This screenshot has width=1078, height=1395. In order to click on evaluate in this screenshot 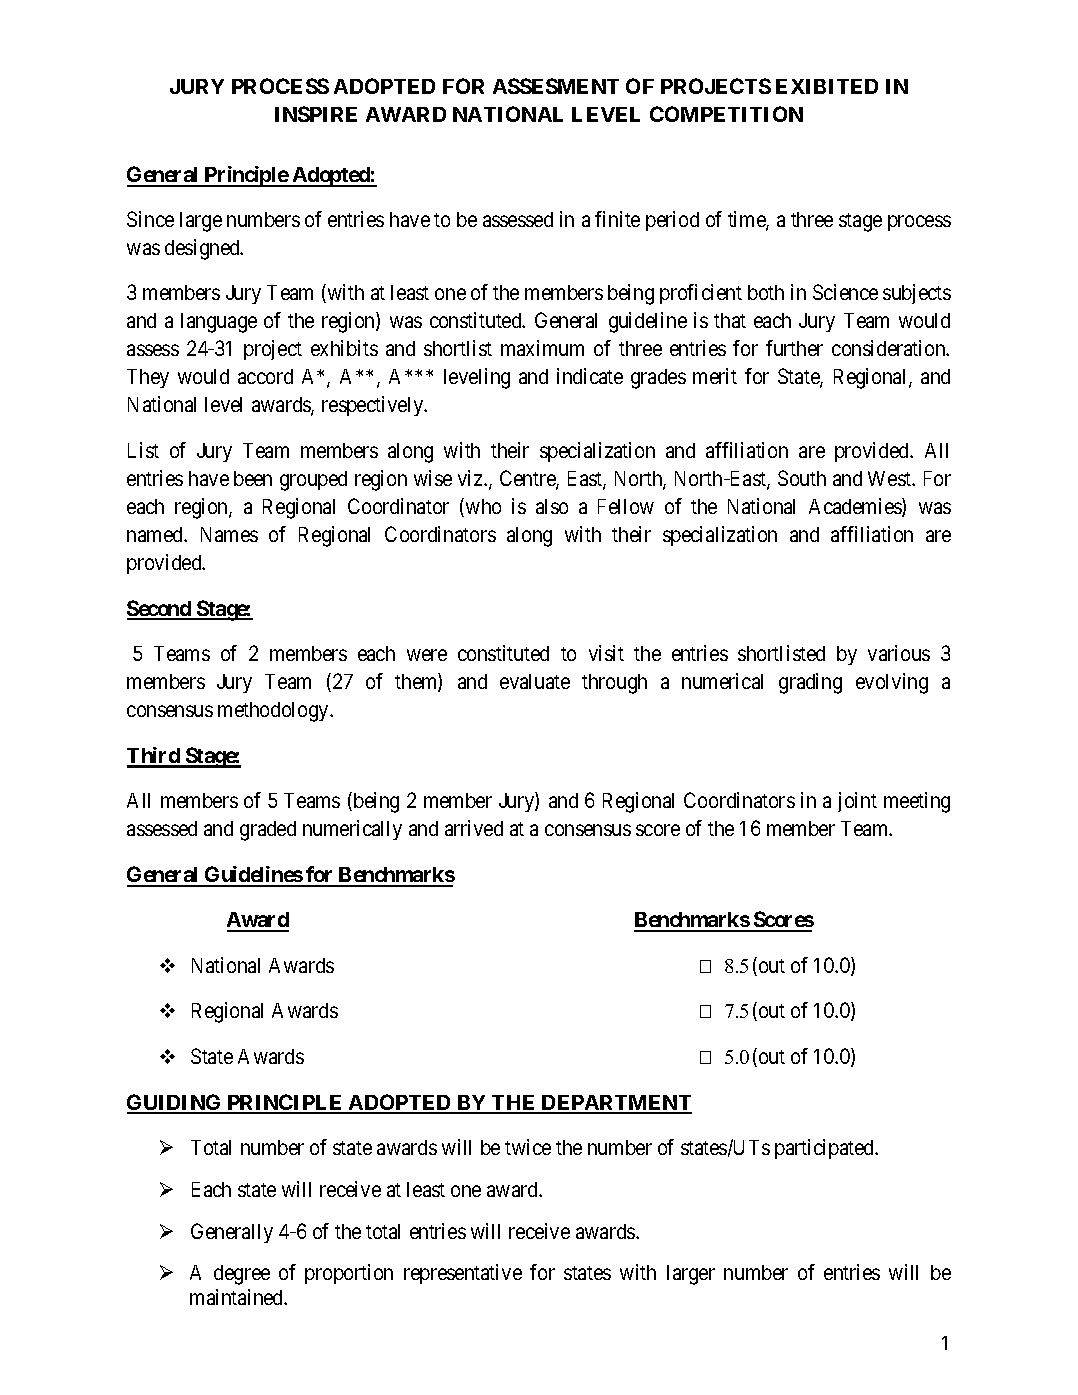, I will do `click(535, 681)`.
